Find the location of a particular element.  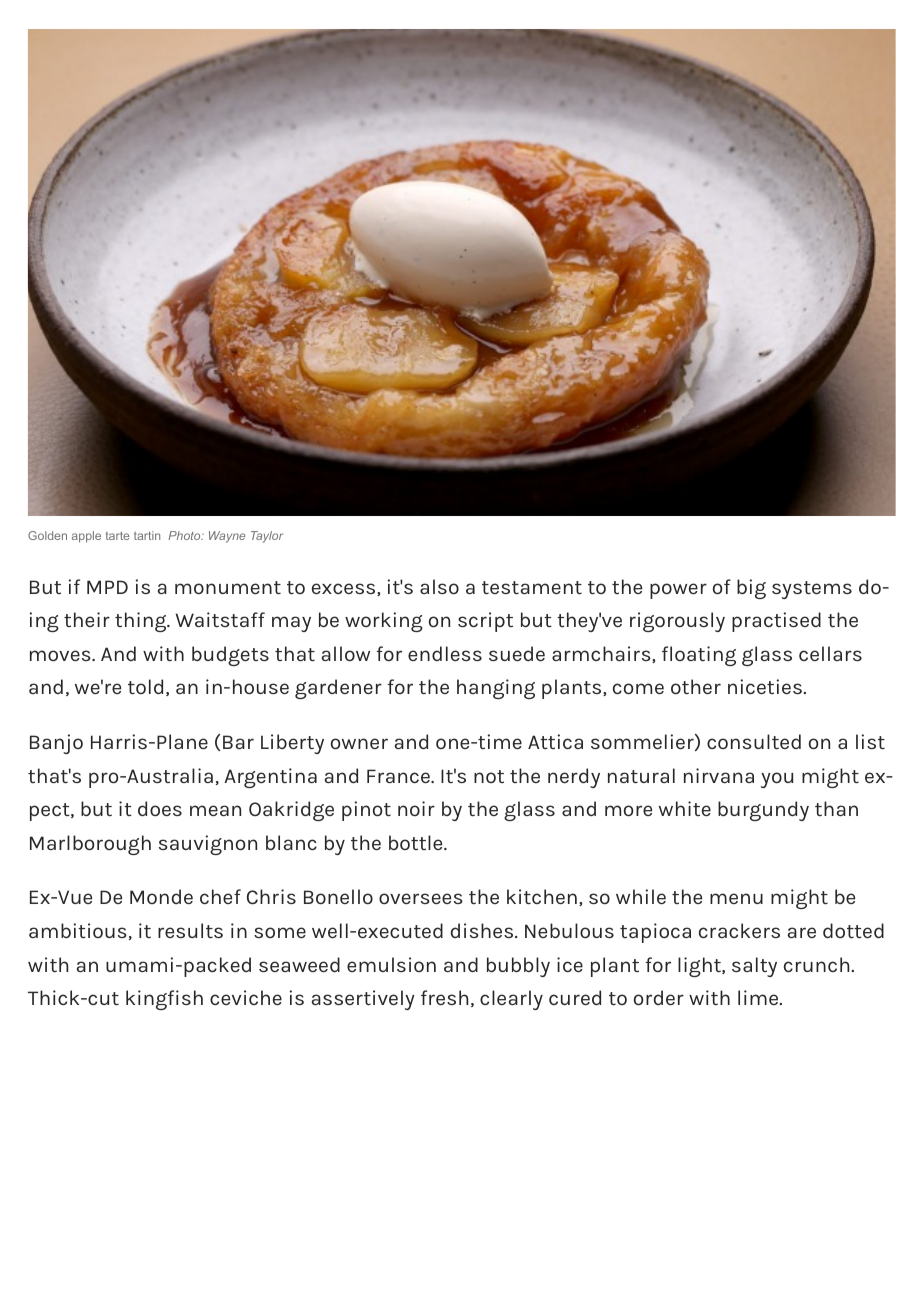

big is located at coordinates (751, 589).
